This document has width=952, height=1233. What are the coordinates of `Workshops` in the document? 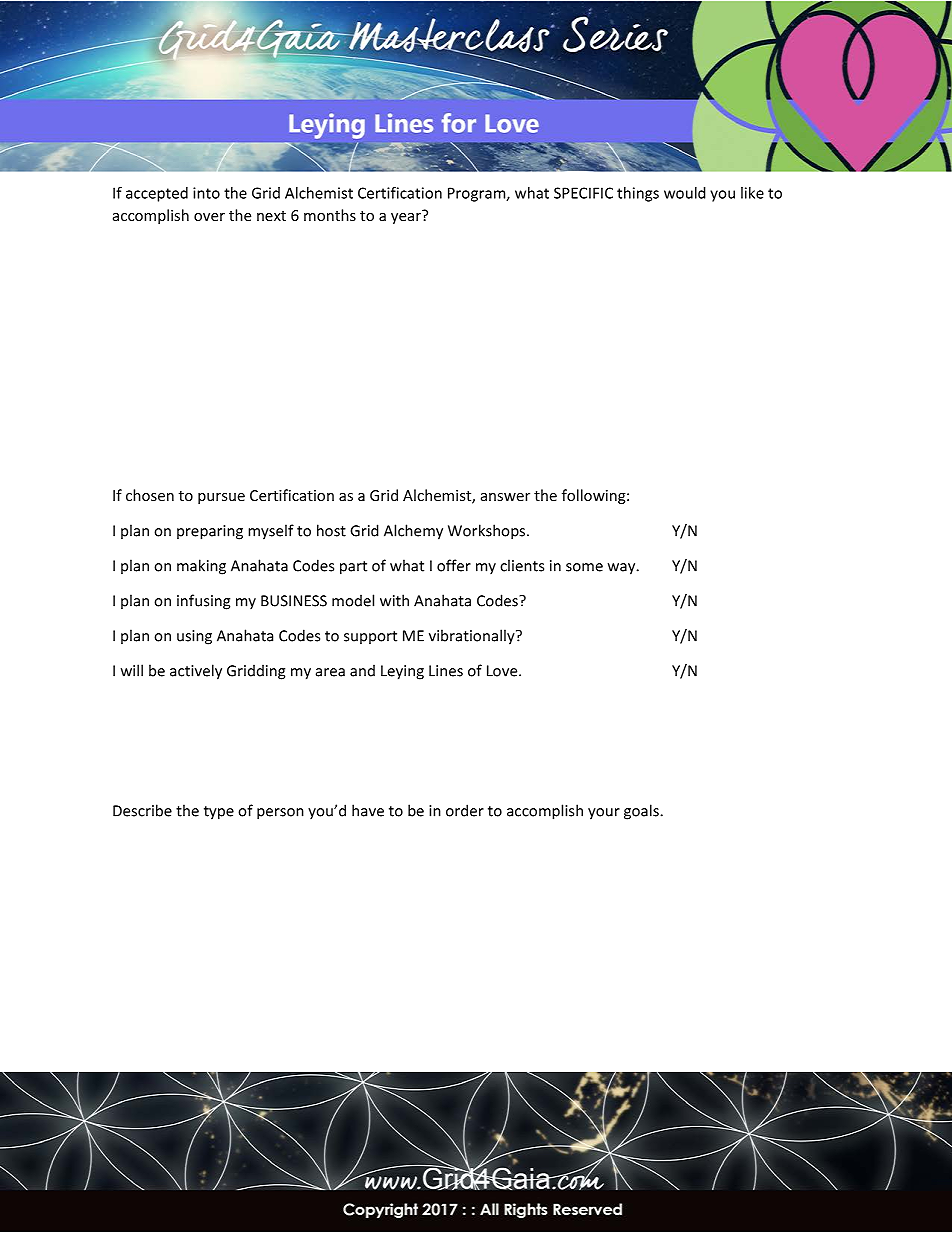 It's located at (488, 532).
